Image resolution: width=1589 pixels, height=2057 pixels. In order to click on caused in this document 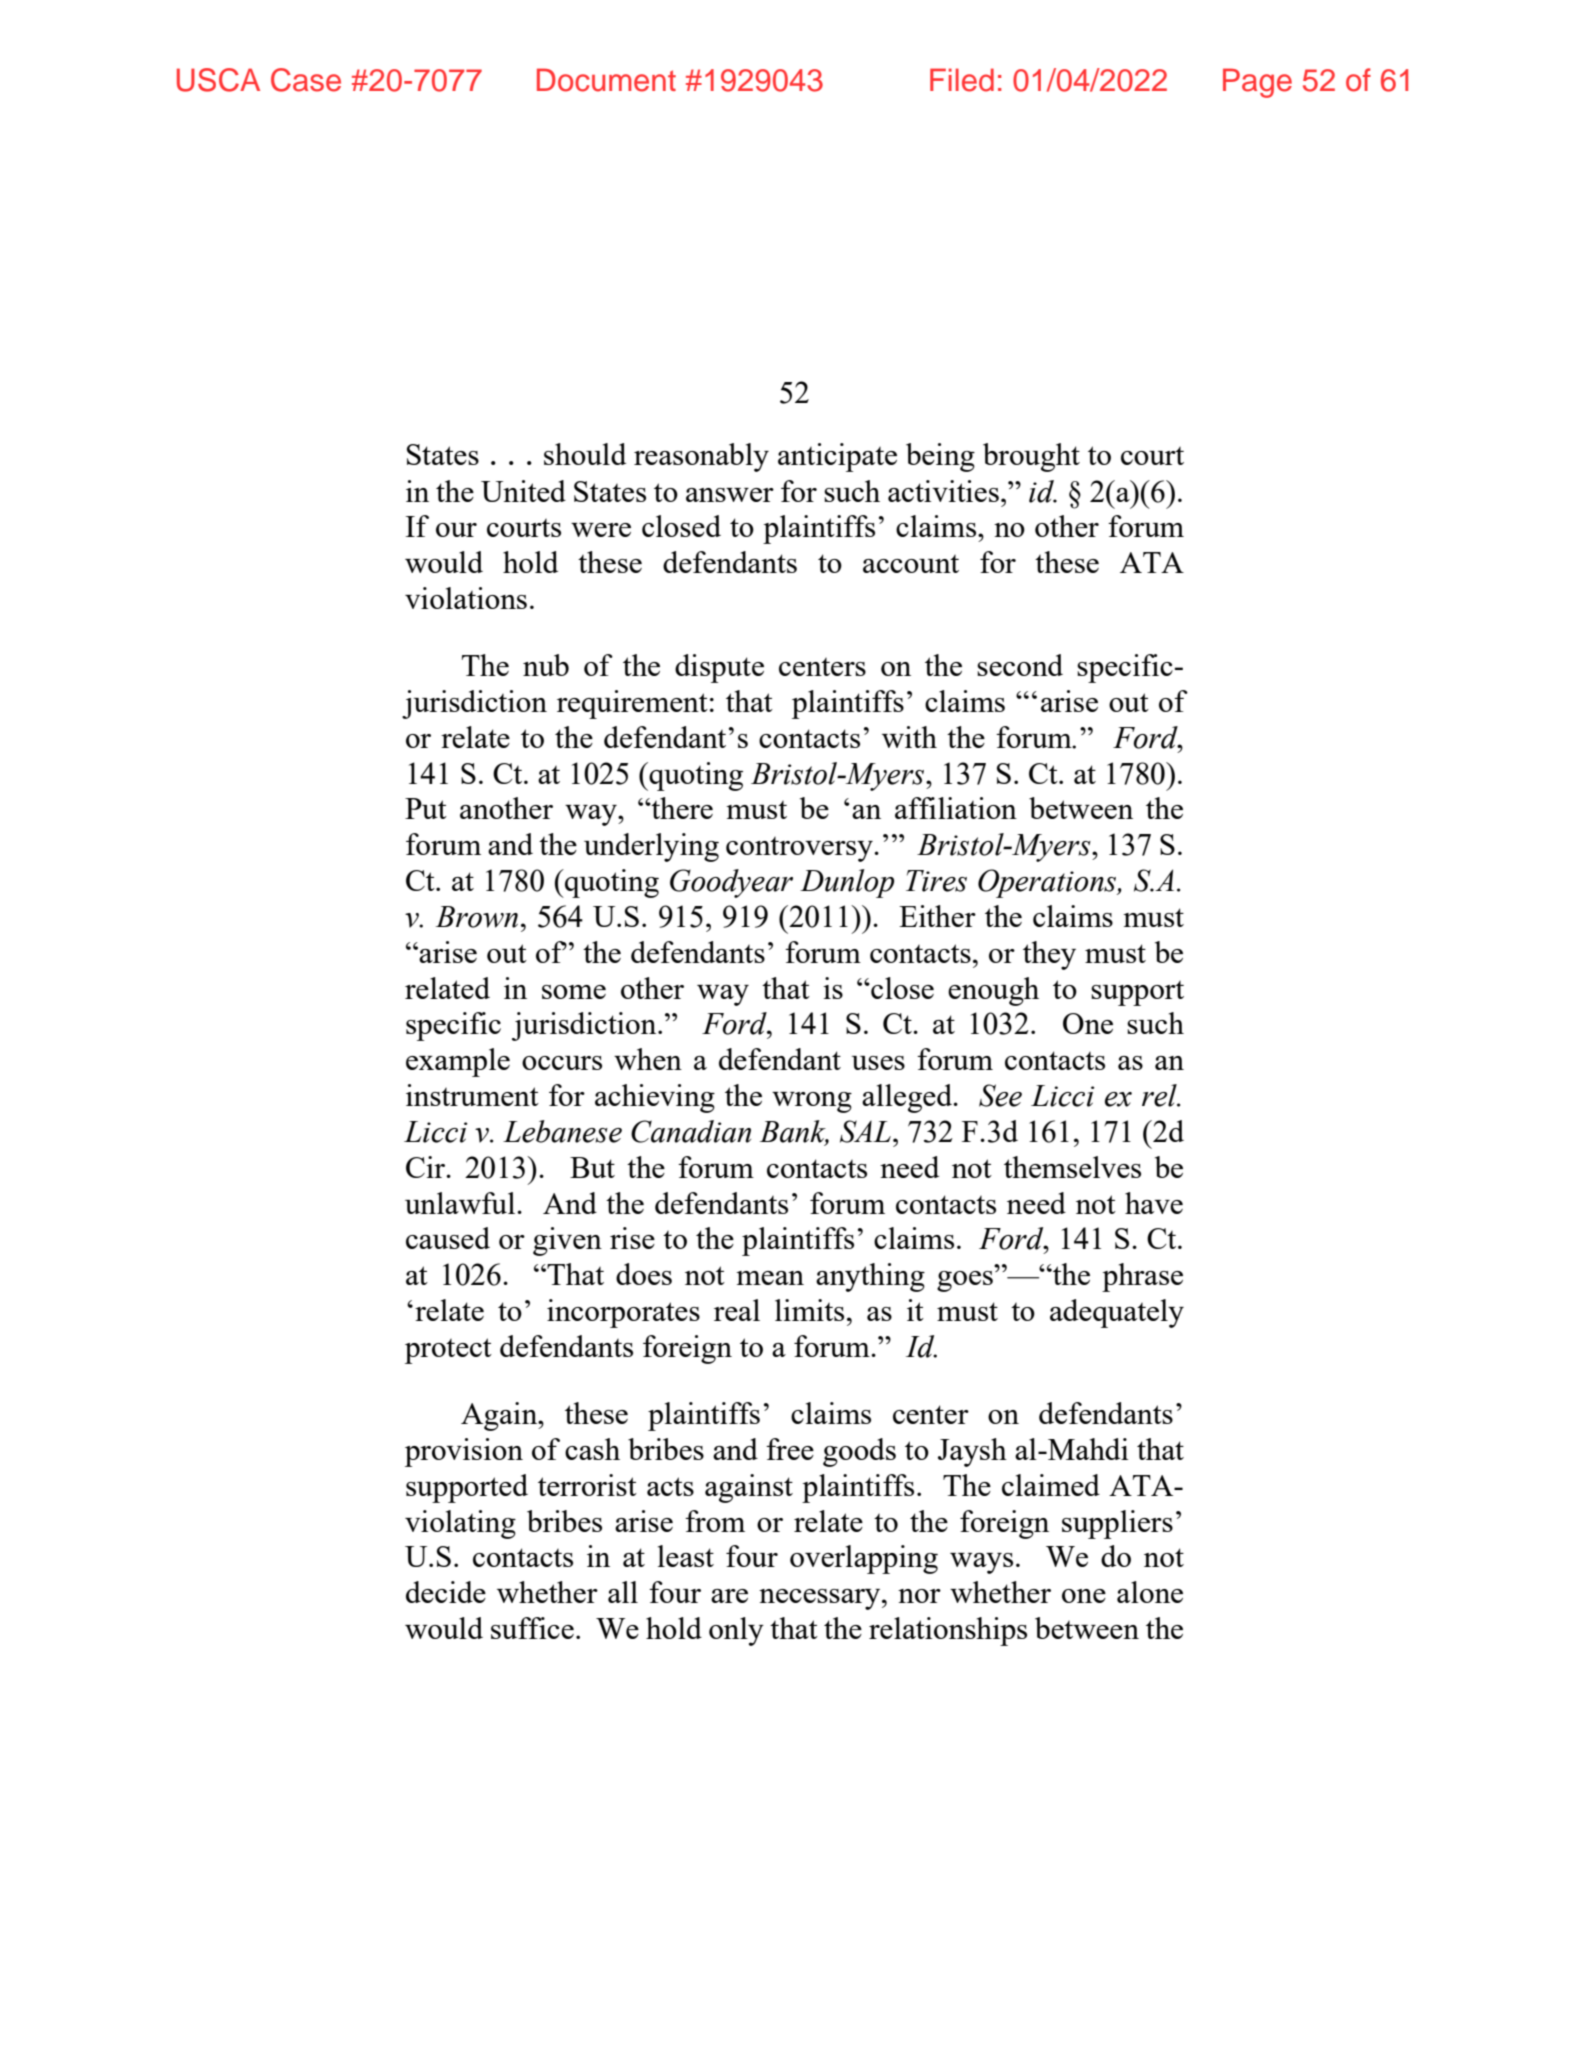, I will do `click(448, 1238)`.
